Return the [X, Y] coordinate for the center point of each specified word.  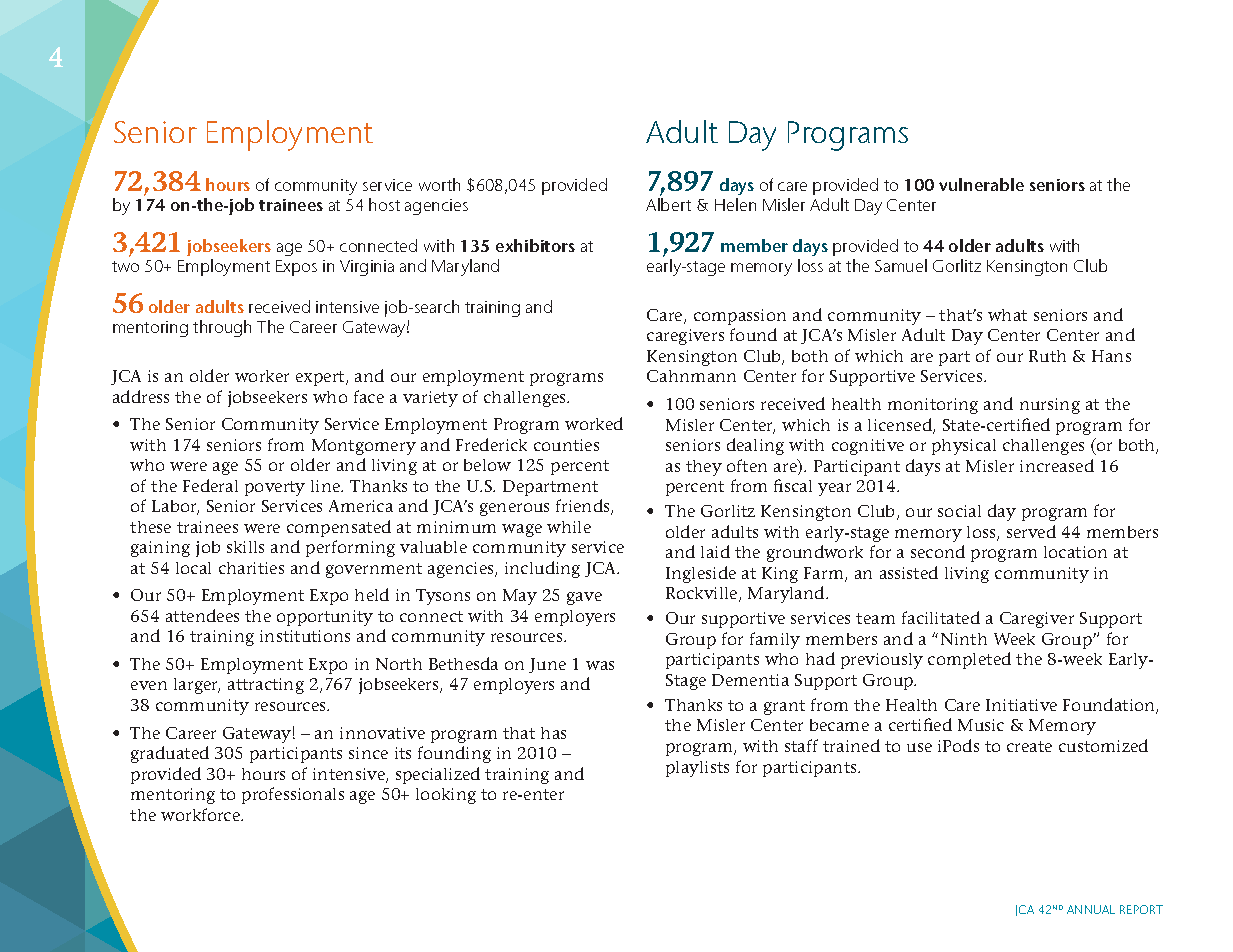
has [553, 733]
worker [262, 376]
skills [245, 547]
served [1031, 531]
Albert [668, 204]
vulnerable [981, 184]
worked [594, 423]
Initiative [1021, 705]
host [384, 204]
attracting [266, 686]
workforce [202, 814]
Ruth [1047, 356]
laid [715, 551]
